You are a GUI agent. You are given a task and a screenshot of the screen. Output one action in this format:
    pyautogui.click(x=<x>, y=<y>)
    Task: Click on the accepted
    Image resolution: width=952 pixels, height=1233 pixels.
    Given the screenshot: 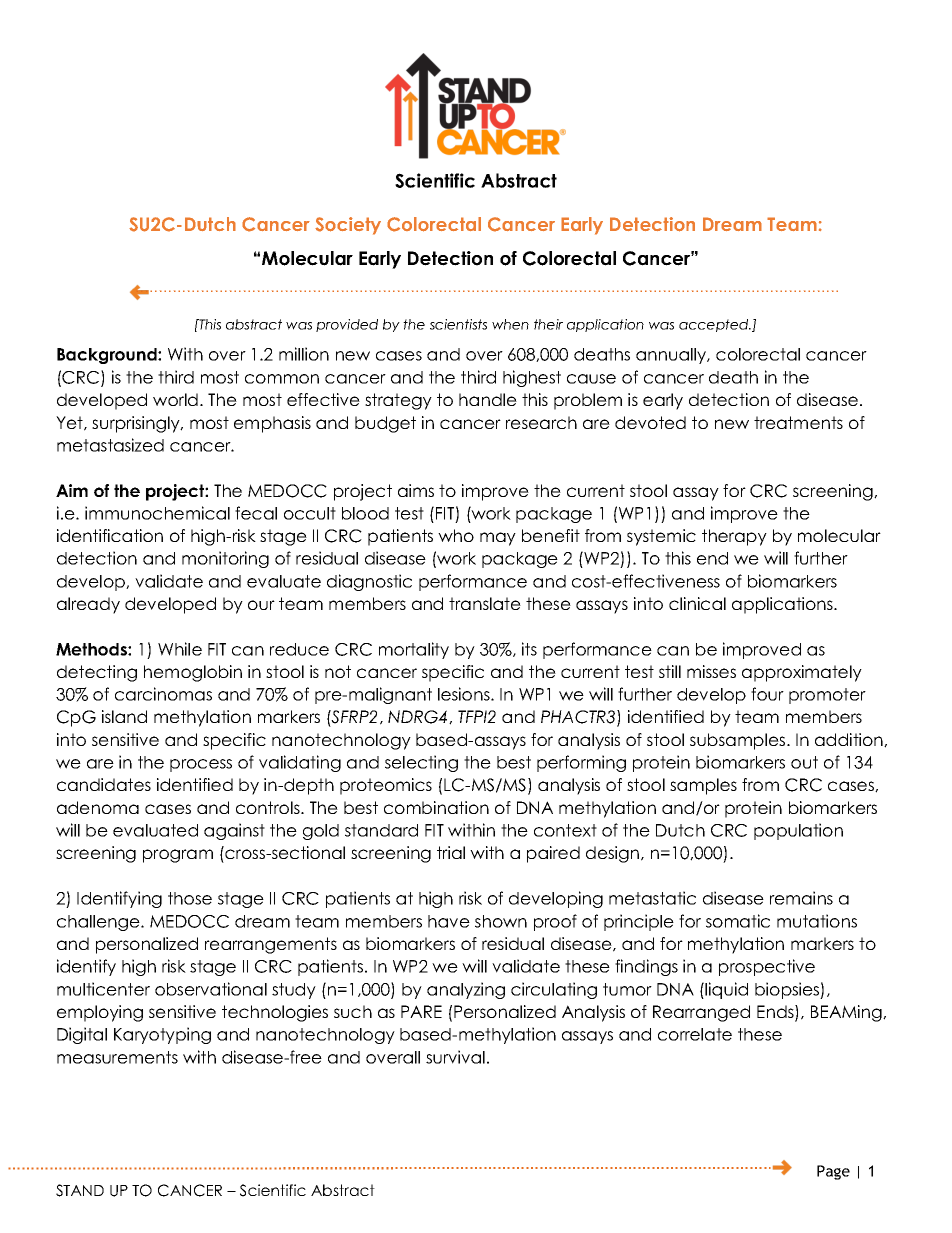 What is the action you would take?
    pyautogui.click(x=715, y=325)
